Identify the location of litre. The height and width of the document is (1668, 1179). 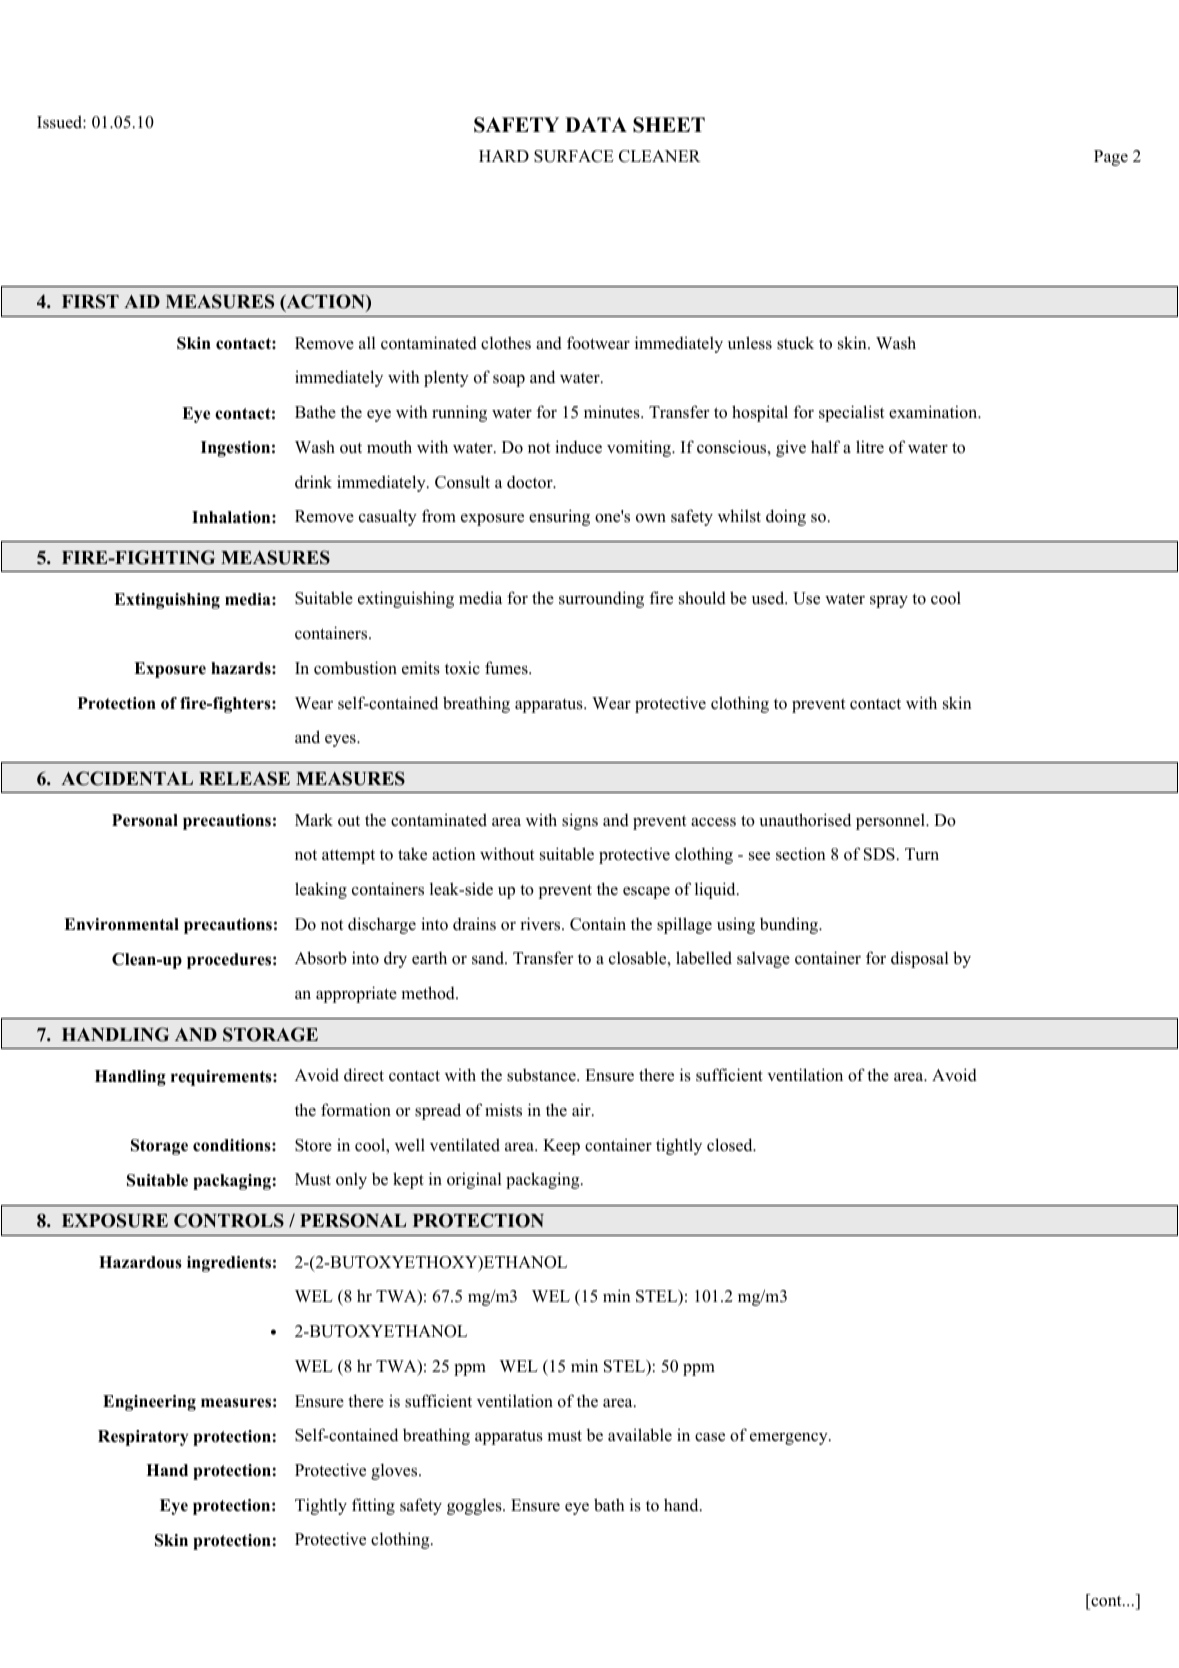
(870, 447).
